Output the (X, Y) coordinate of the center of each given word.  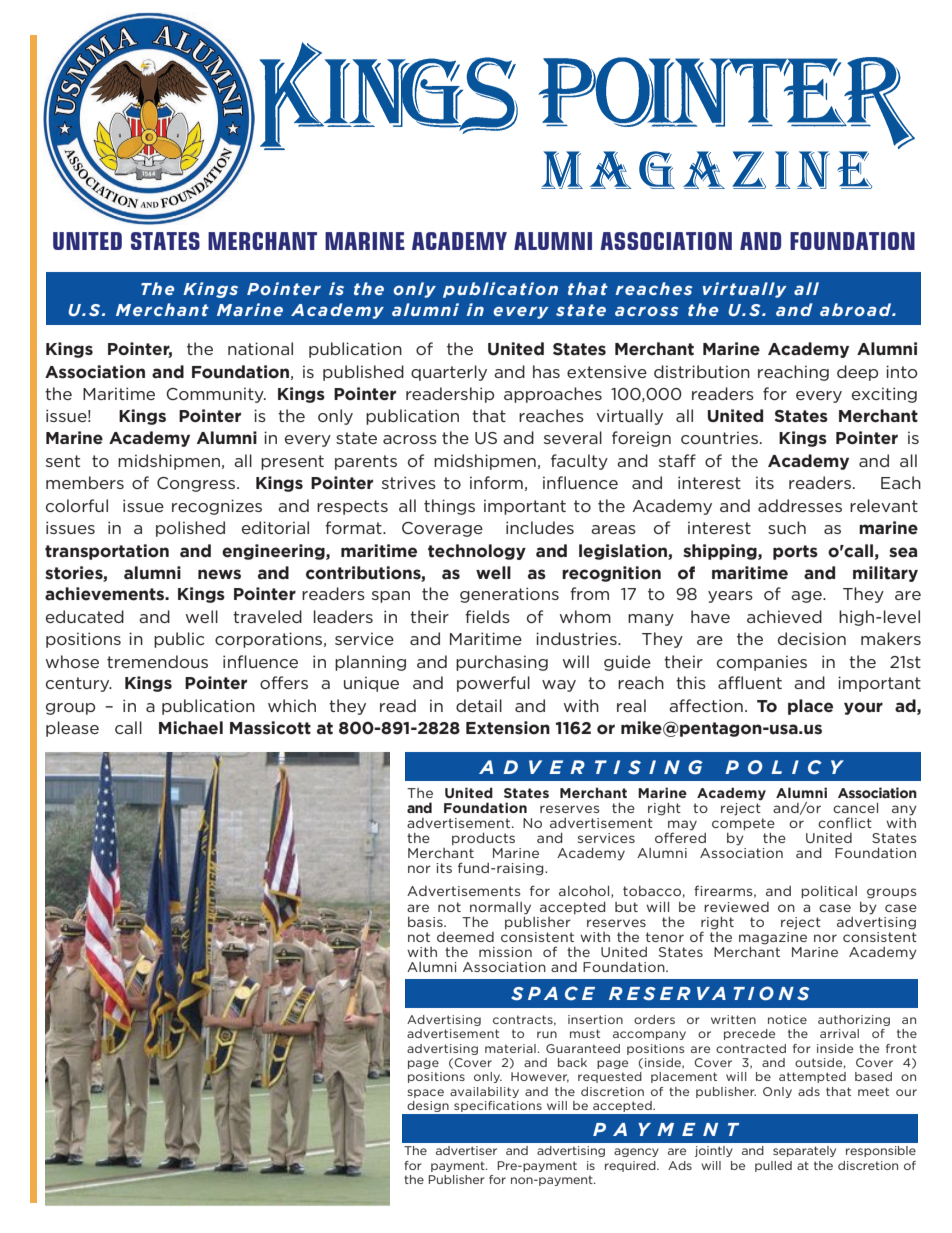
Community (216, 395)
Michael (191, 728)
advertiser (466, 1150)
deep (857, 373)
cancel (855, 808)
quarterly (449, 373)
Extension (508, 728)
